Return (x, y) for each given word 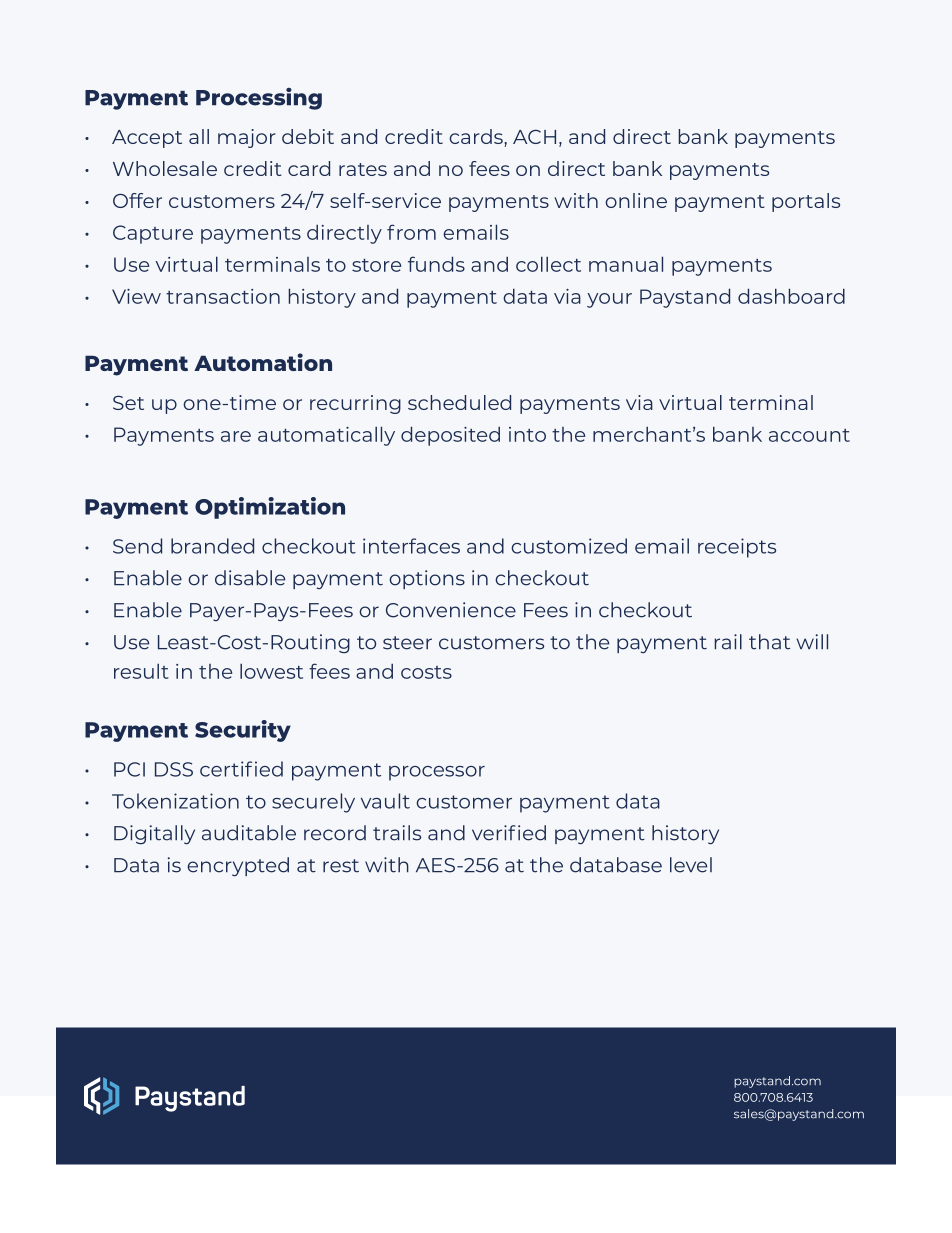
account (809, 435)
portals (806, 202)
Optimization (270, 508)
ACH (534, 136)
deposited (450, 436)
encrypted (238, 866)
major (247, 138)
